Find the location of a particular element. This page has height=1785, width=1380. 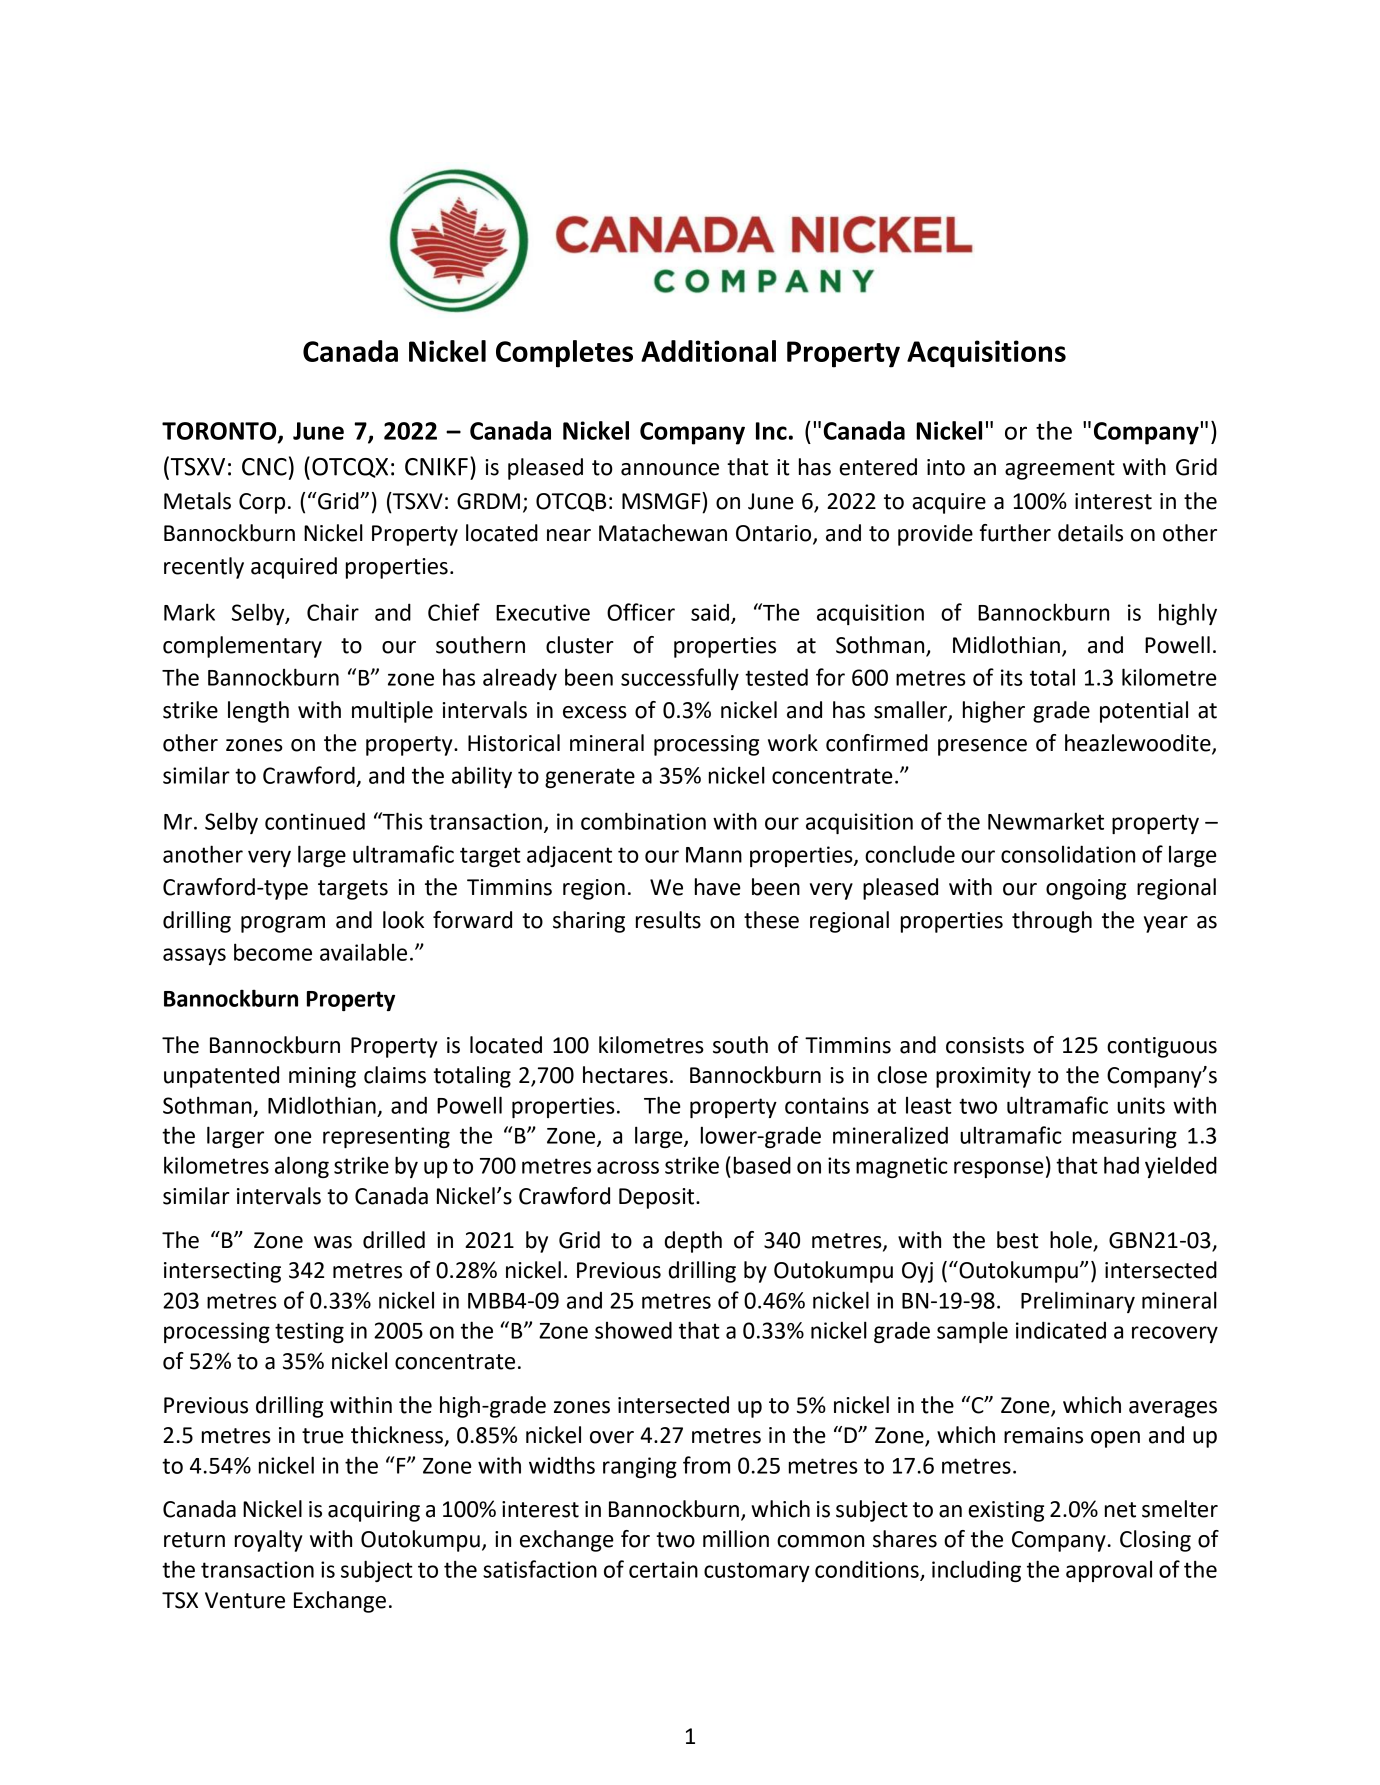

certain is located at coordinates (663, 1569).
